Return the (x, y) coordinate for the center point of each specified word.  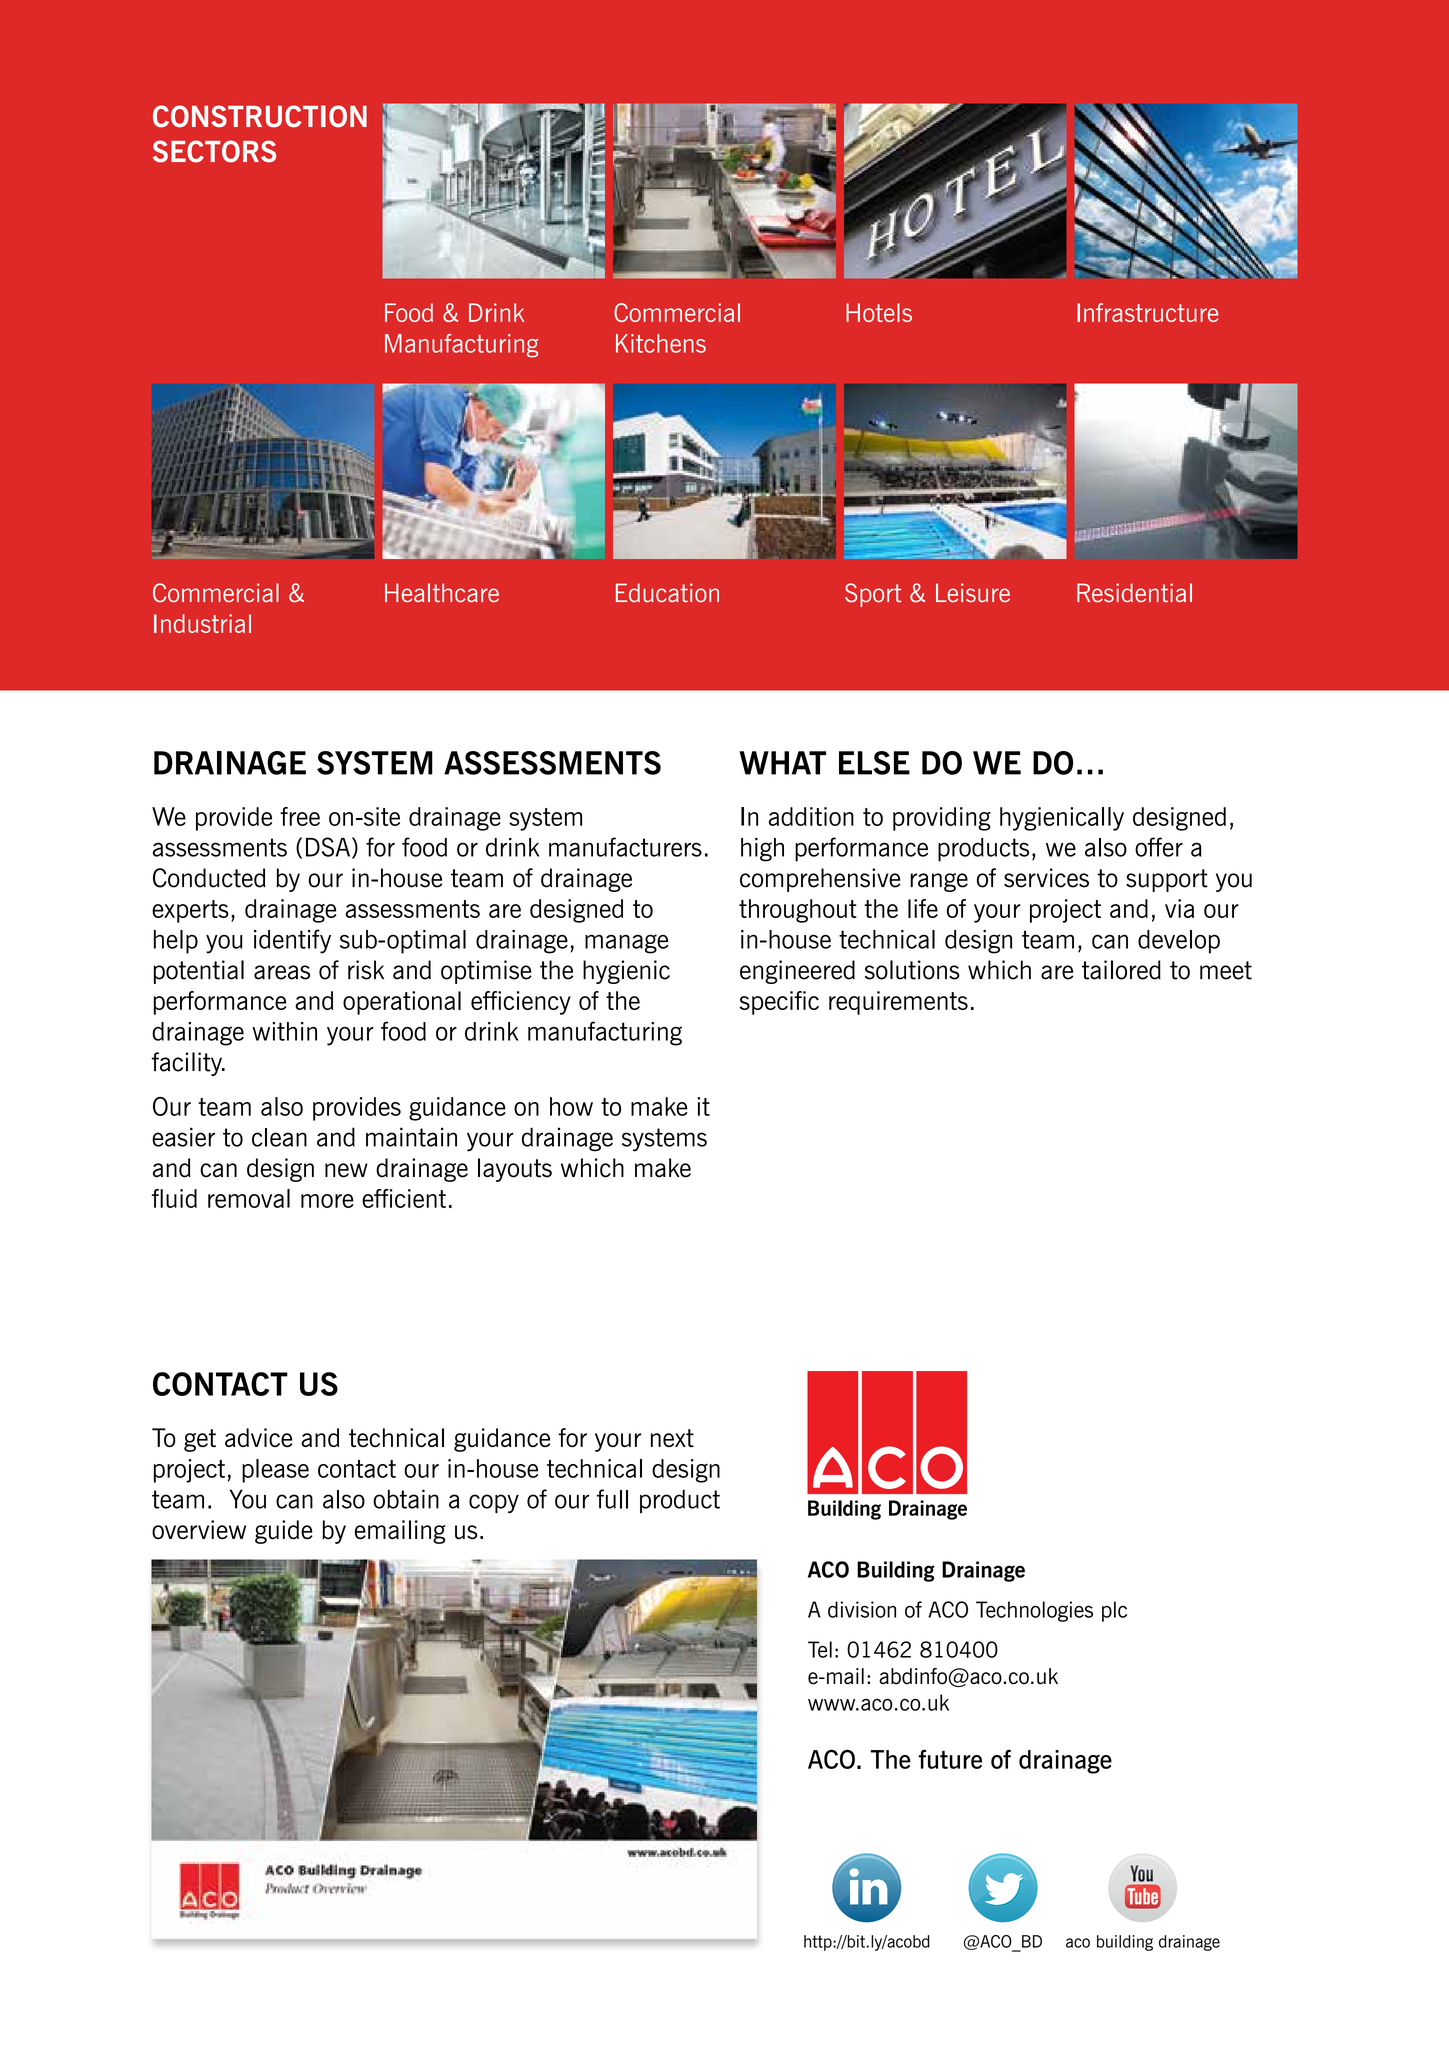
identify (292, 941)
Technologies (1034, 1611)
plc (1114, 1611)
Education (667, 593)
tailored (1121, 970)
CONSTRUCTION (260, 116)
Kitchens (661, 343)
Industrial (202, 623)
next (672, 1438)
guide (284, 1532)
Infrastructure (1147, 312)
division (862, 1609)
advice (258, 1437)
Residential (1134, 593)
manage (626, 944)
